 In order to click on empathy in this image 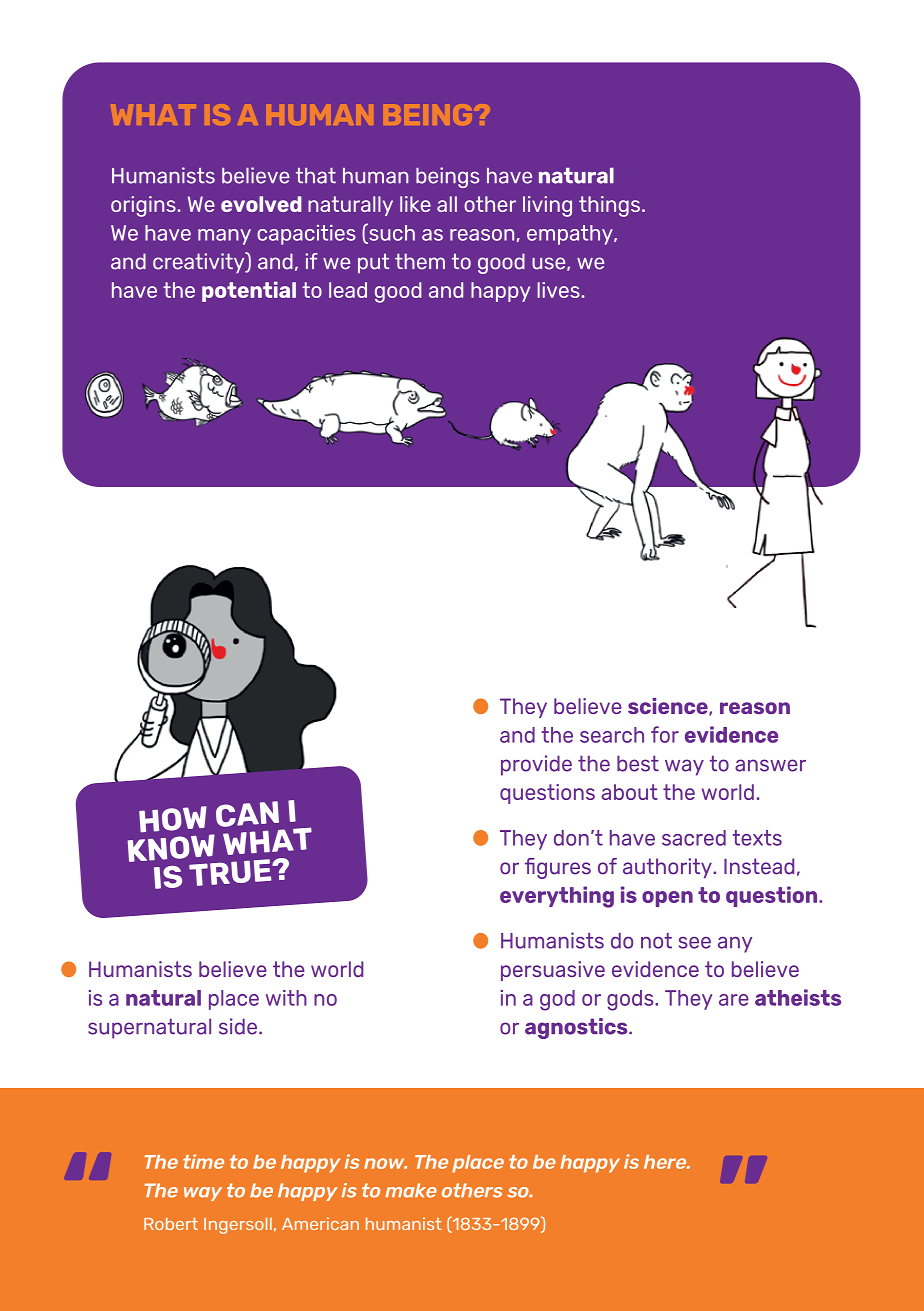, I will do `click(571, 235)`.
